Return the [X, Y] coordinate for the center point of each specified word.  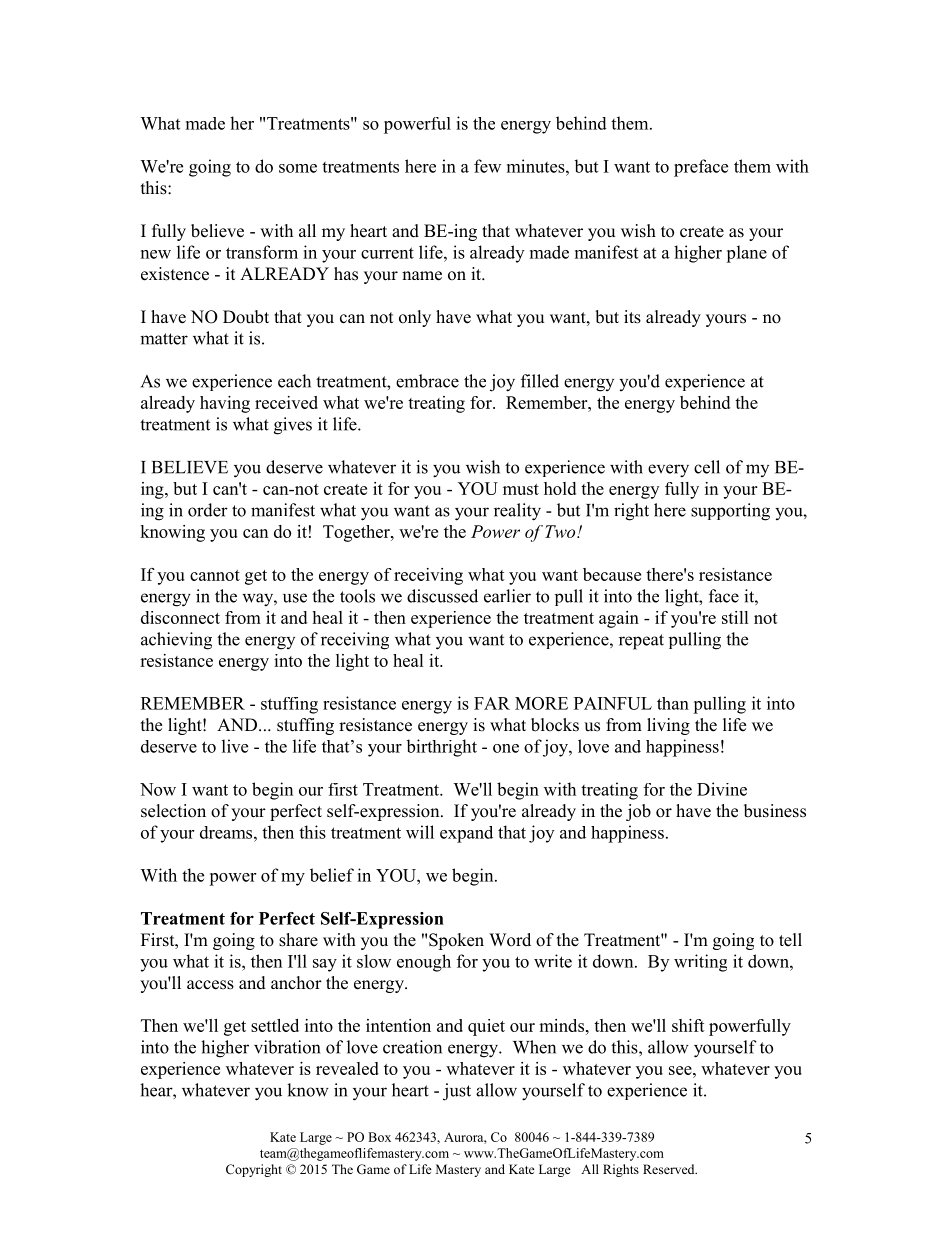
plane [746, 254]
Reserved [670, 1169]
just [457, 1092]
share [298, 940]
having [225, 404]
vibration [287, 1047]
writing [700, 963]
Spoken [456, 941]
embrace [427, 381]
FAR [492, 703]
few [487, 166]
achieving [176, 641]
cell [707, 467]
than [673, 703]
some [298, 168]
